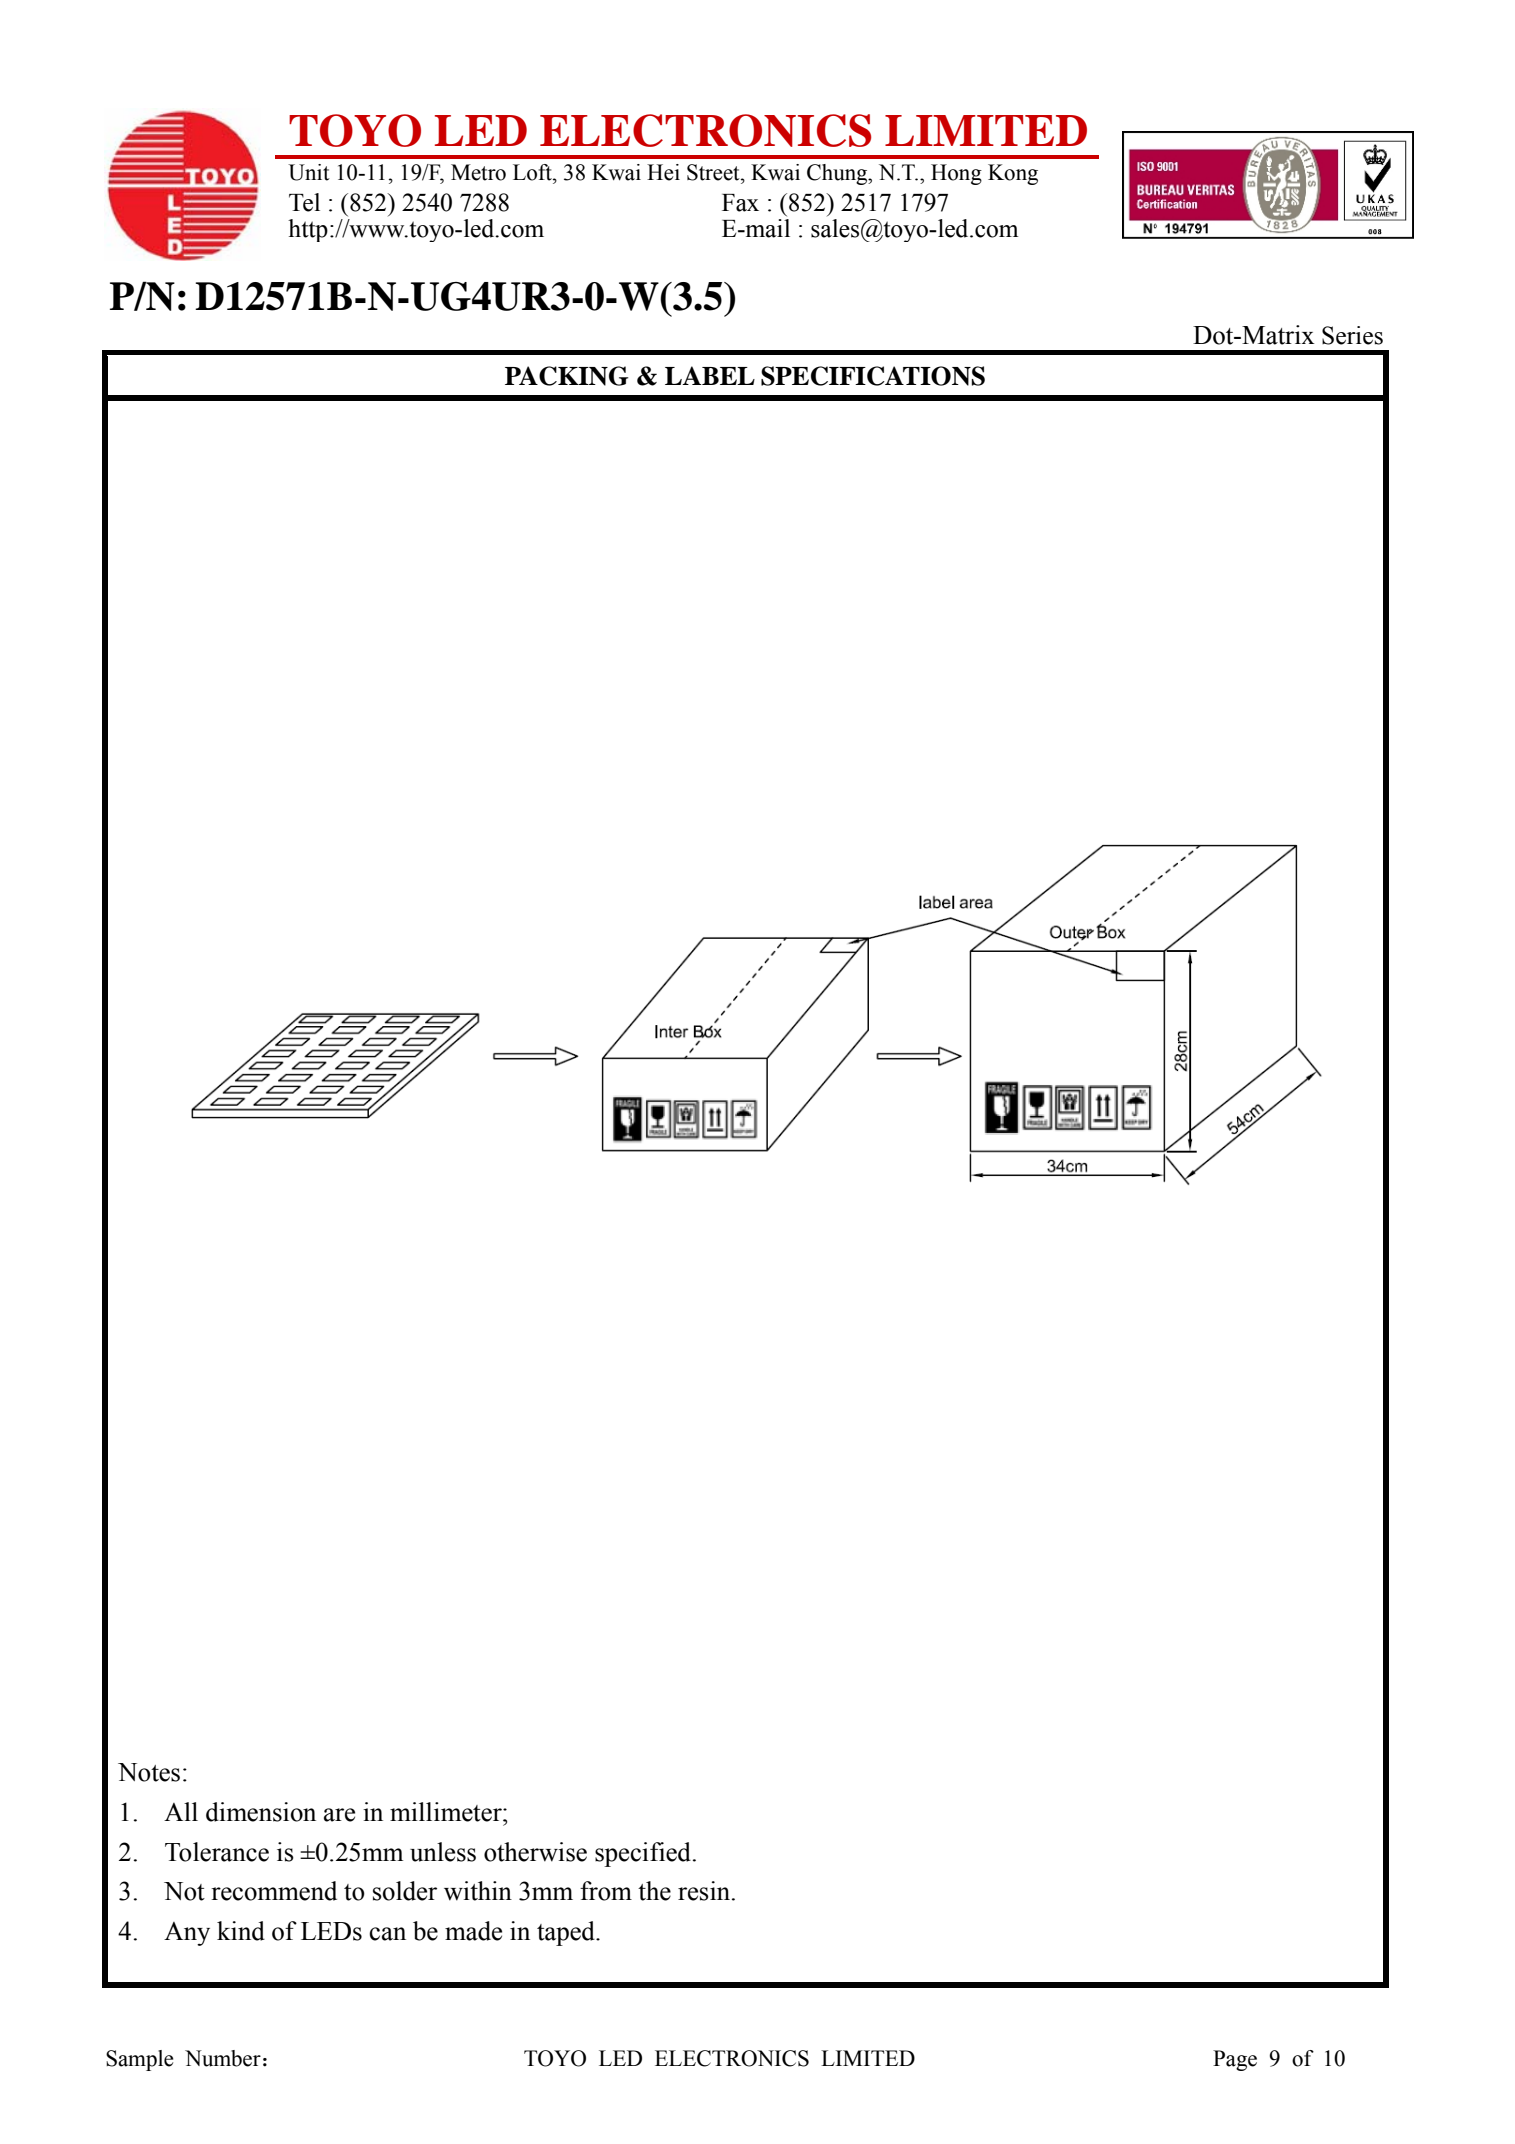 The width and height of the document is (1515, 2144). What do you see at coordinates (1235, 2060) in the document?
I see `Page` at bounding box center [1235, 2060].
